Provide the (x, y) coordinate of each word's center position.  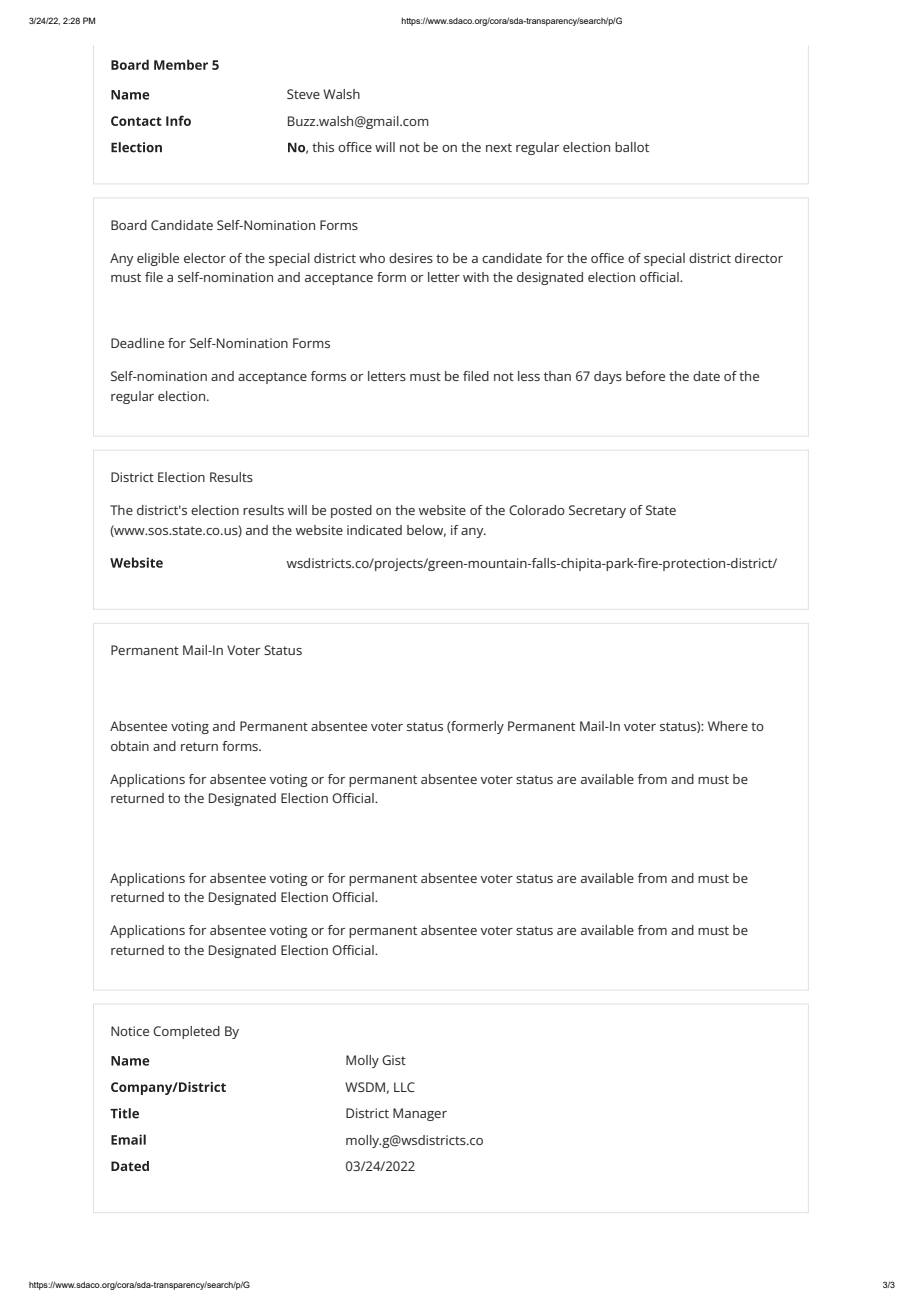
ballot (632, 147)
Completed (186, 1032)
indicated (374, 530)
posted (351, 511)
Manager (420, 1114)
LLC (404, 1087)
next (499, 147)
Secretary (597, 511)
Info (178, 120)
